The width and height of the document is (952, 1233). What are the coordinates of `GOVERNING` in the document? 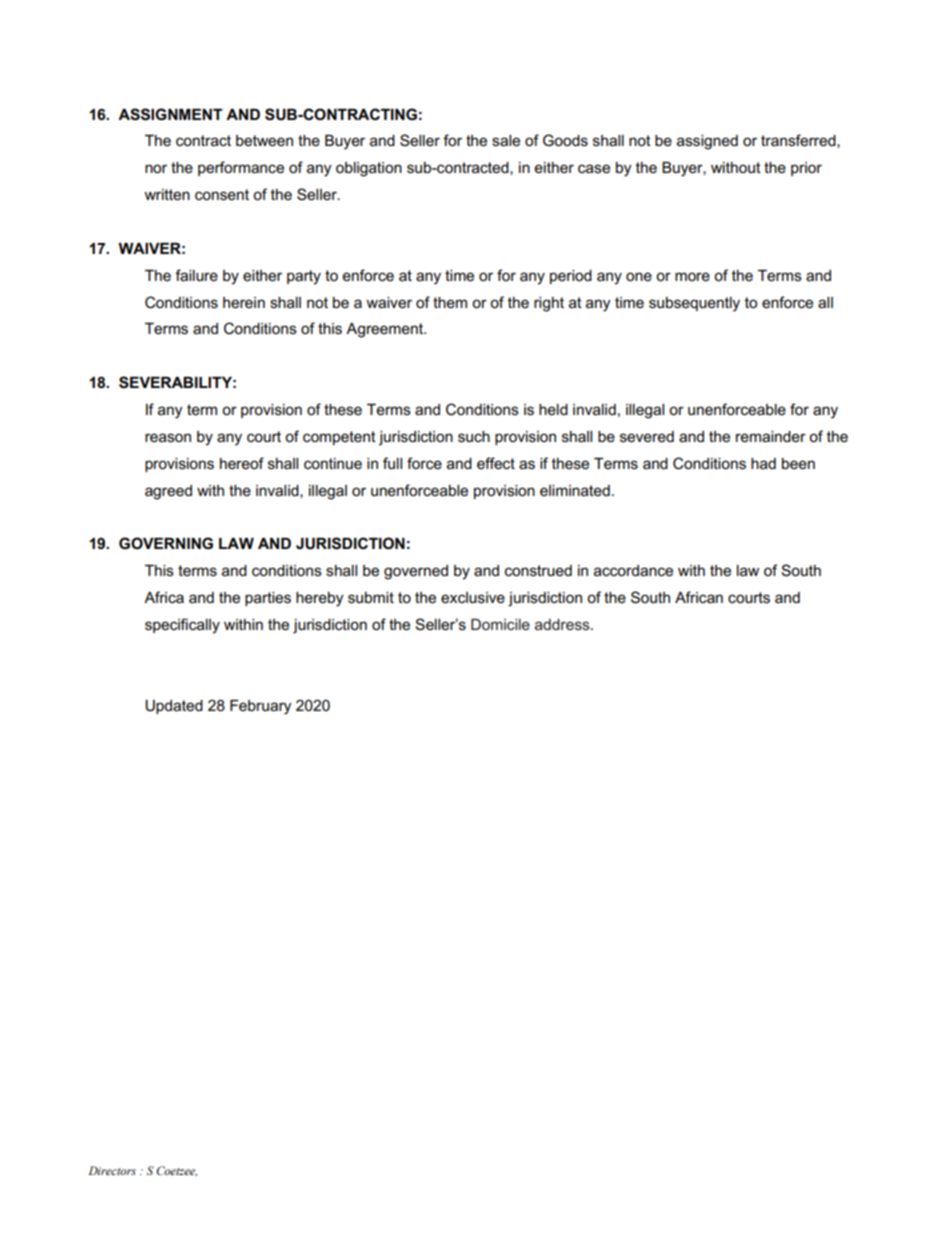 It's located at (166, 543).
